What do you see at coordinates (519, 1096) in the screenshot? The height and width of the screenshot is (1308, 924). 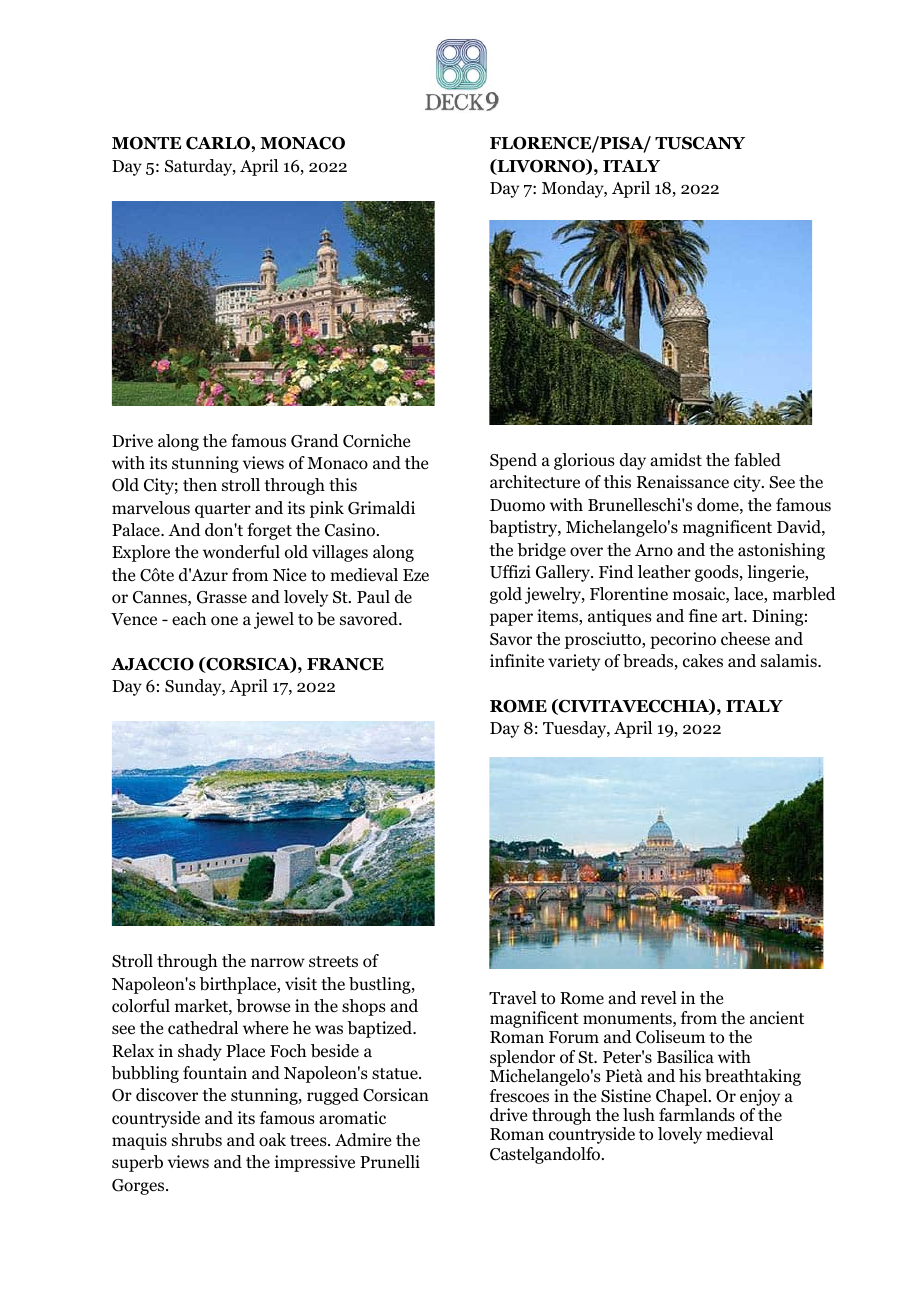 I see `frescoes` at bounding box center [519, 1096].
